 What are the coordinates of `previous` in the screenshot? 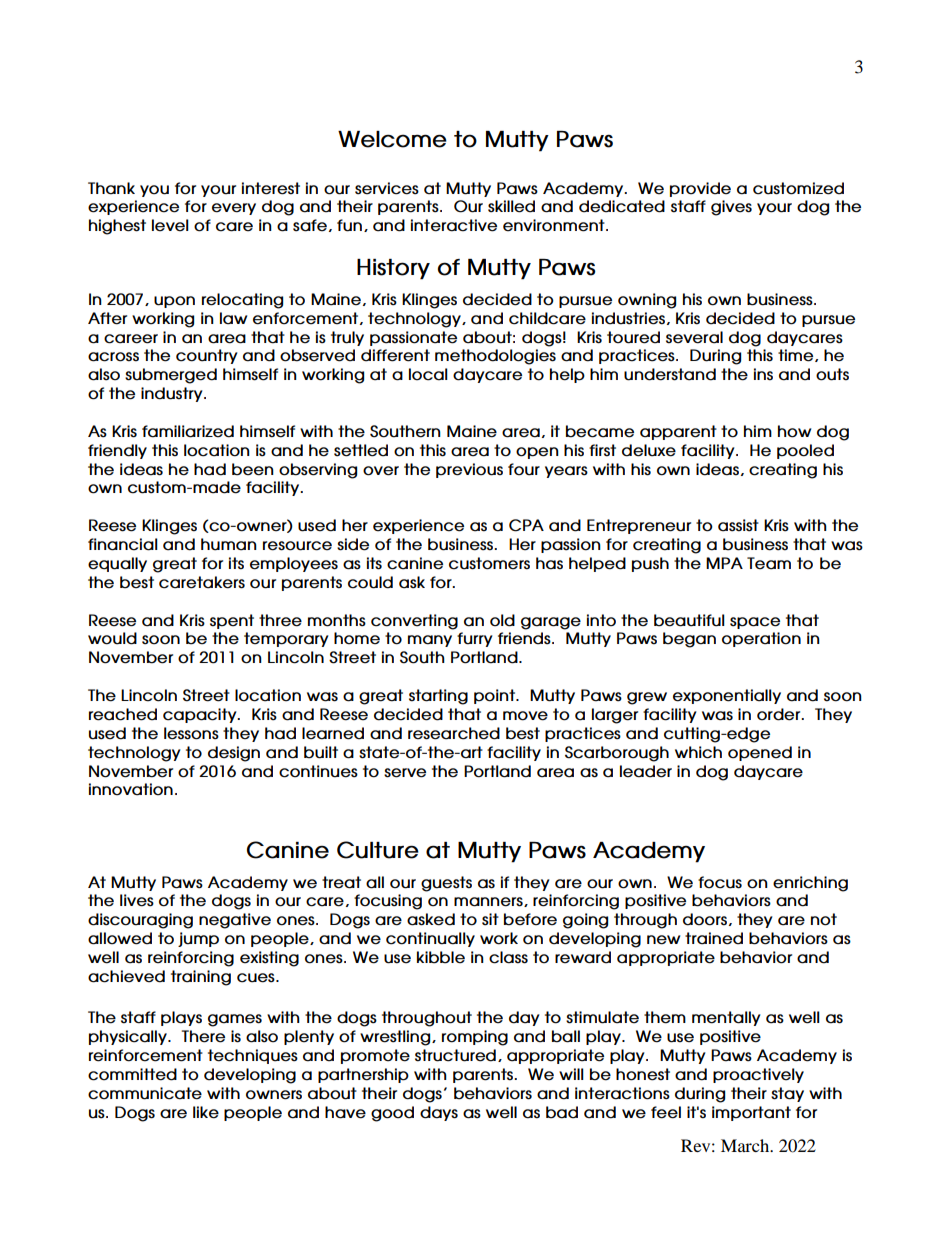 It's located at (469, 470).
